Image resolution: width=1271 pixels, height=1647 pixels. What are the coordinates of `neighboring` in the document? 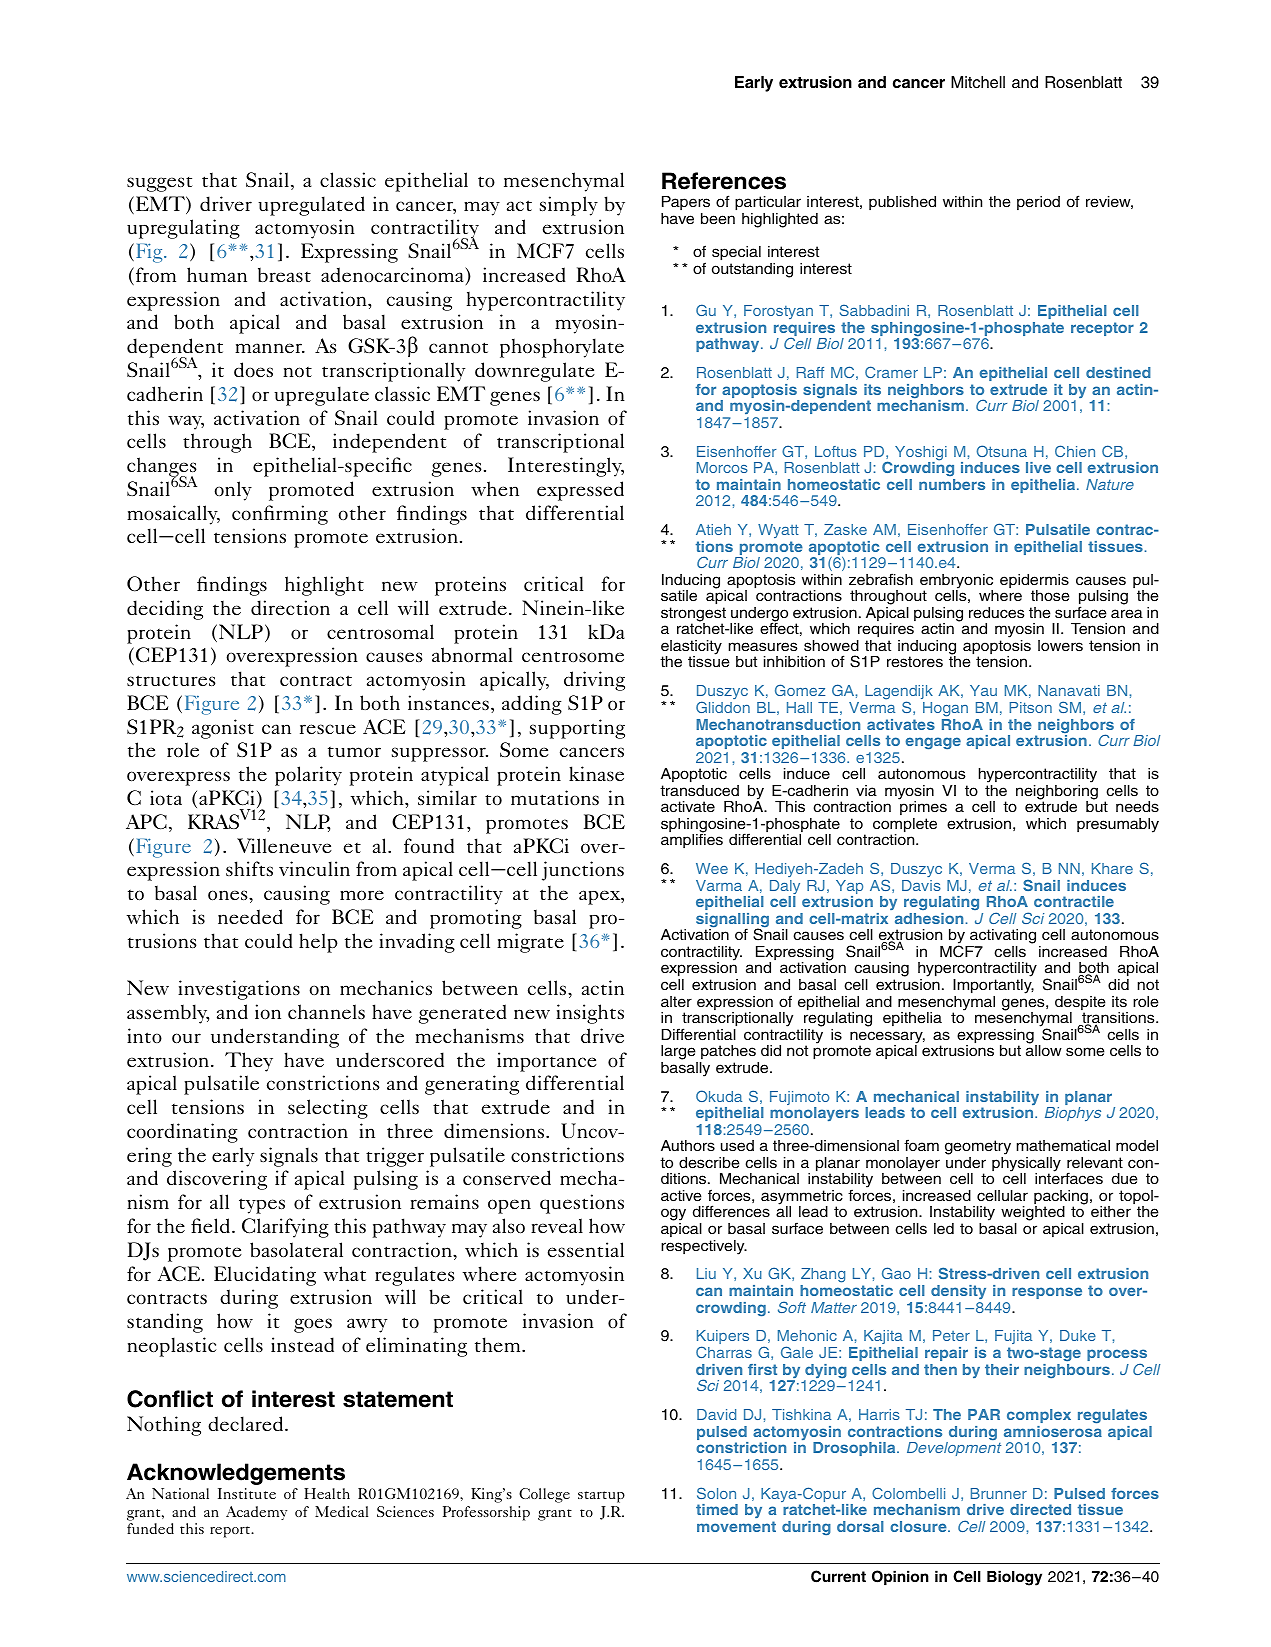 It's located at (1057, 793).
